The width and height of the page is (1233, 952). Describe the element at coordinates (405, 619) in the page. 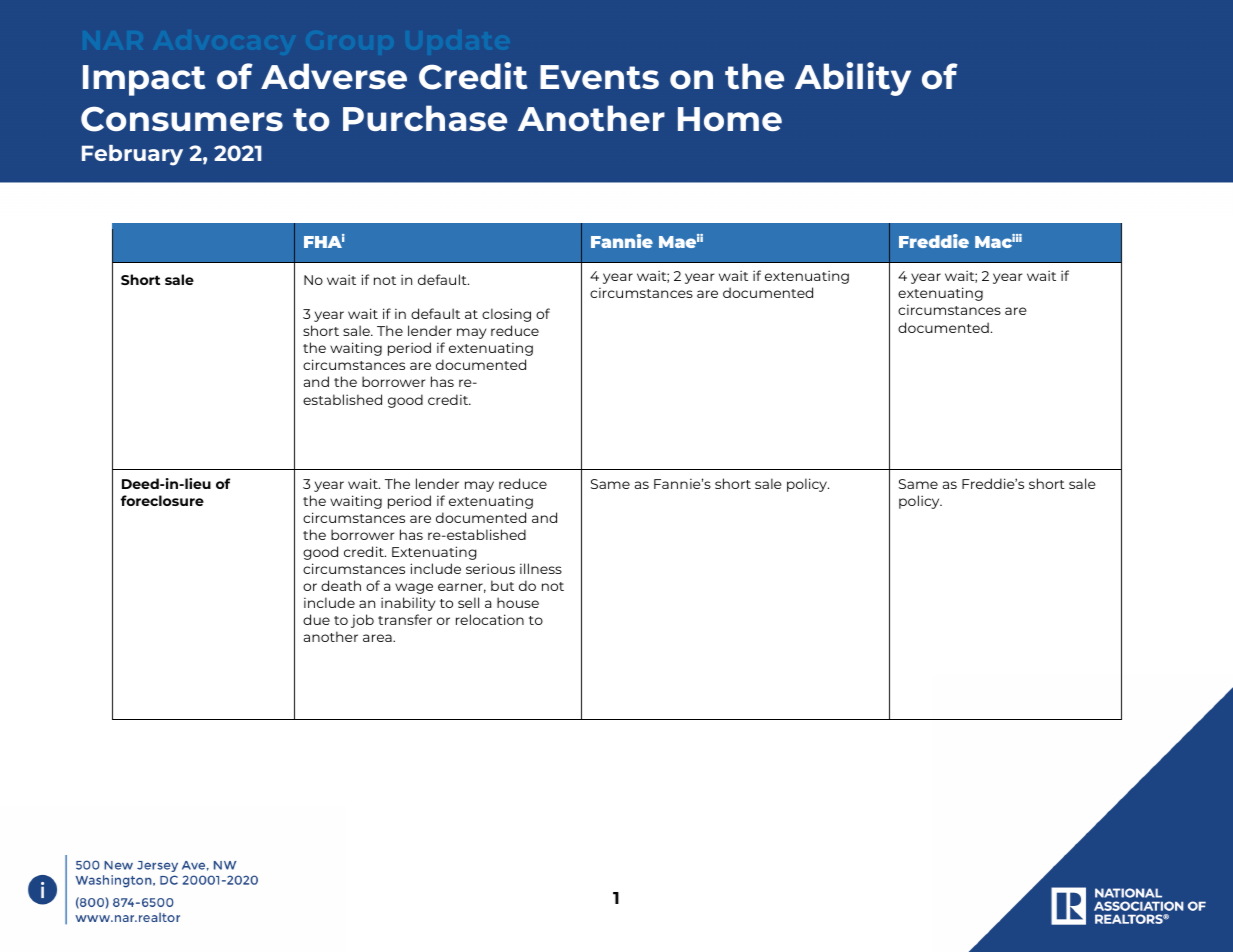

I see `transfer` at that location.
